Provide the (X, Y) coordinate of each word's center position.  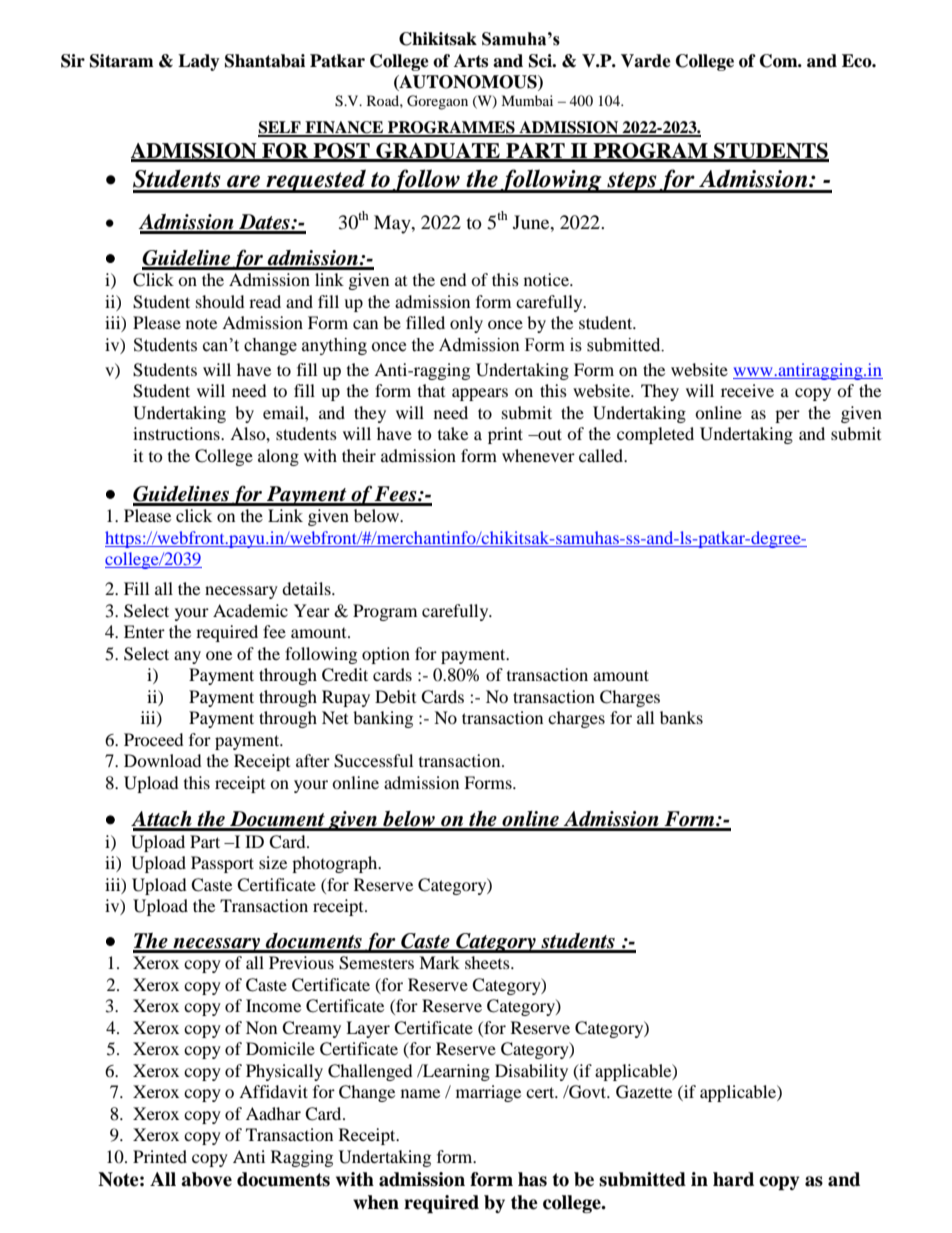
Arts (471, 61)
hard (733, 1179)
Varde (646, 61)
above (206, 1179)
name (420, 1093)
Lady (199, 62)
